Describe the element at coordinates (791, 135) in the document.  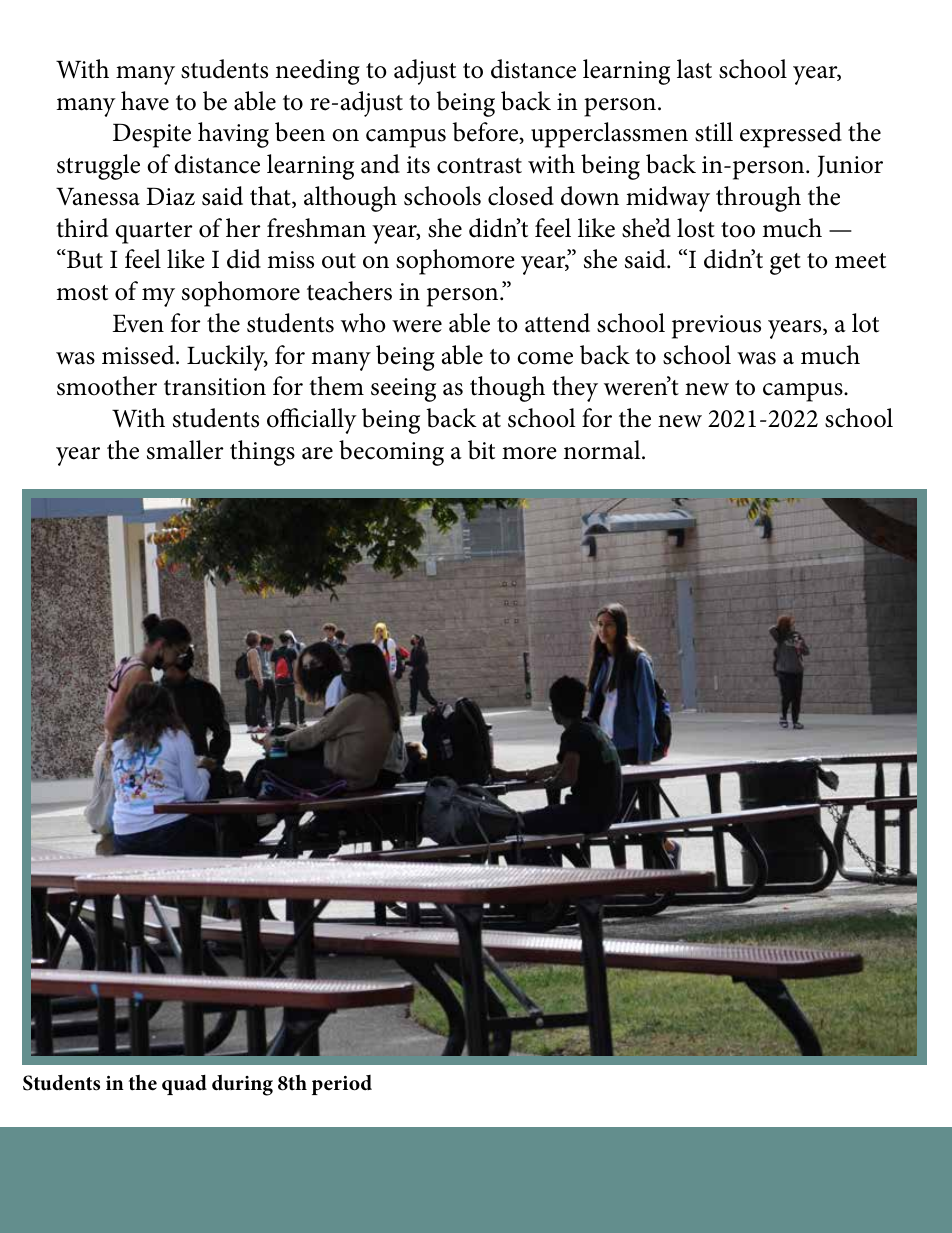
I see `expressed` at that location.
